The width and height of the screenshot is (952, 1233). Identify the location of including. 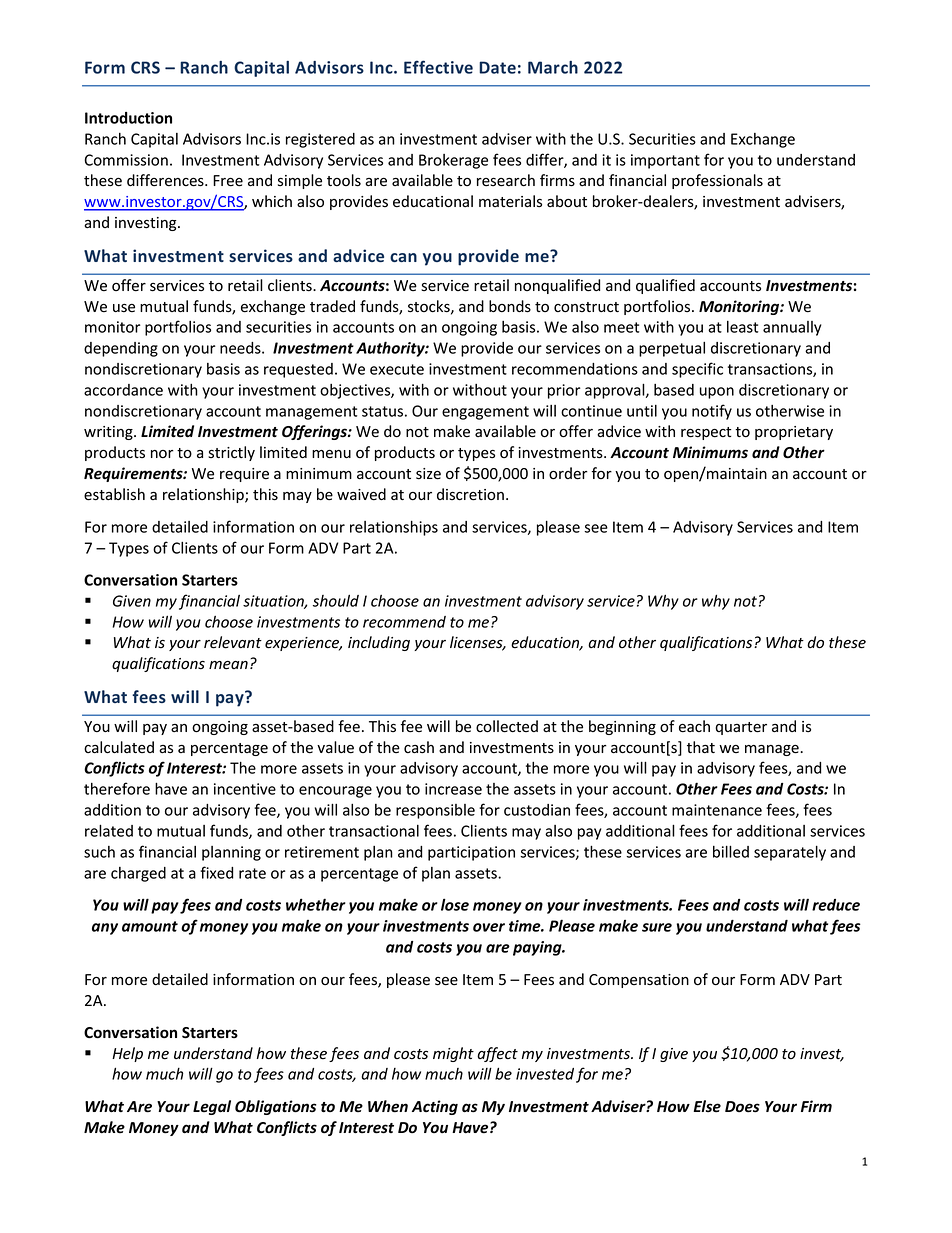
(379, 643).
